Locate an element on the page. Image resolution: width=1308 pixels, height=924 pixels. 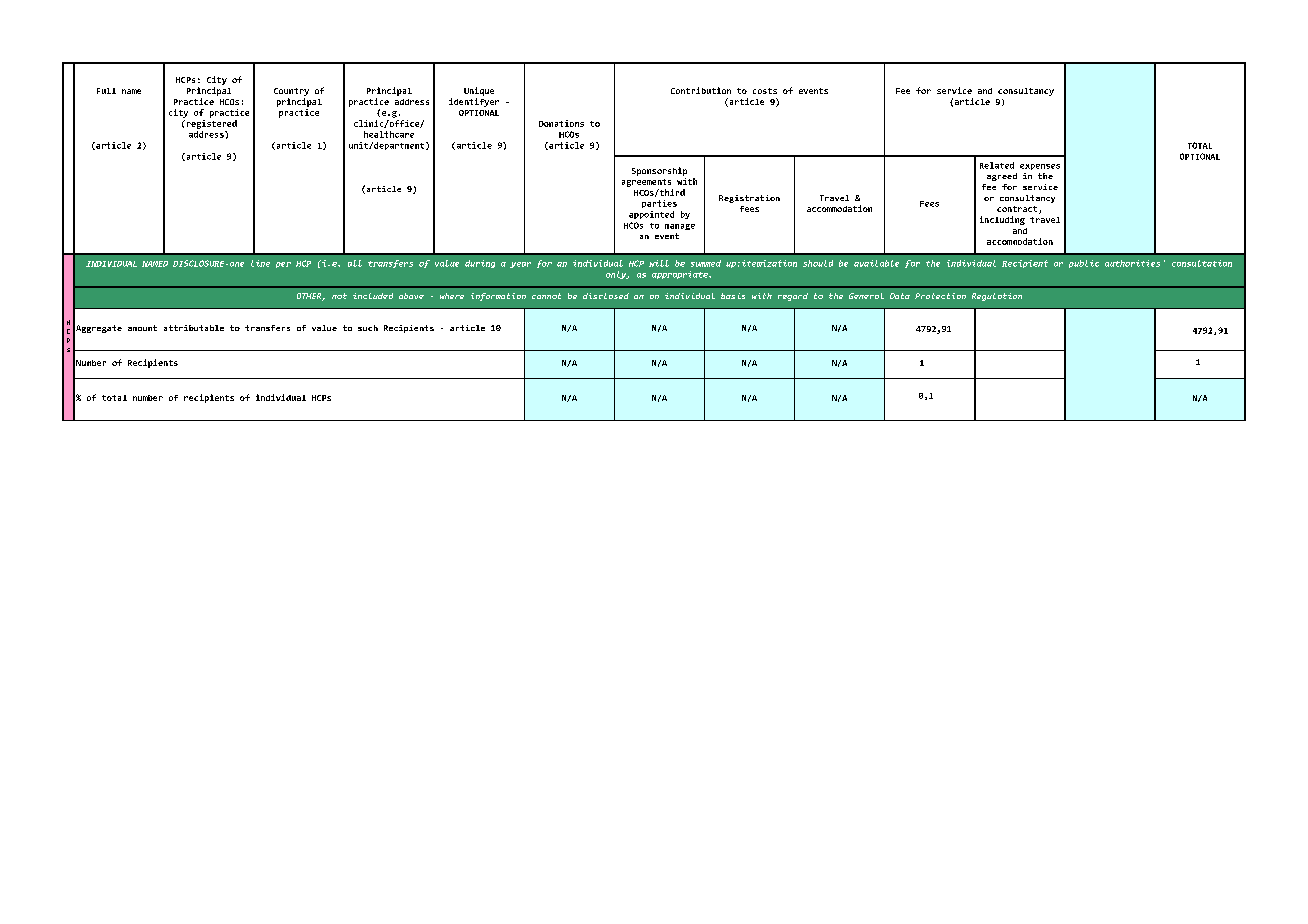
disclosed is located at coordinates (606, 296).
